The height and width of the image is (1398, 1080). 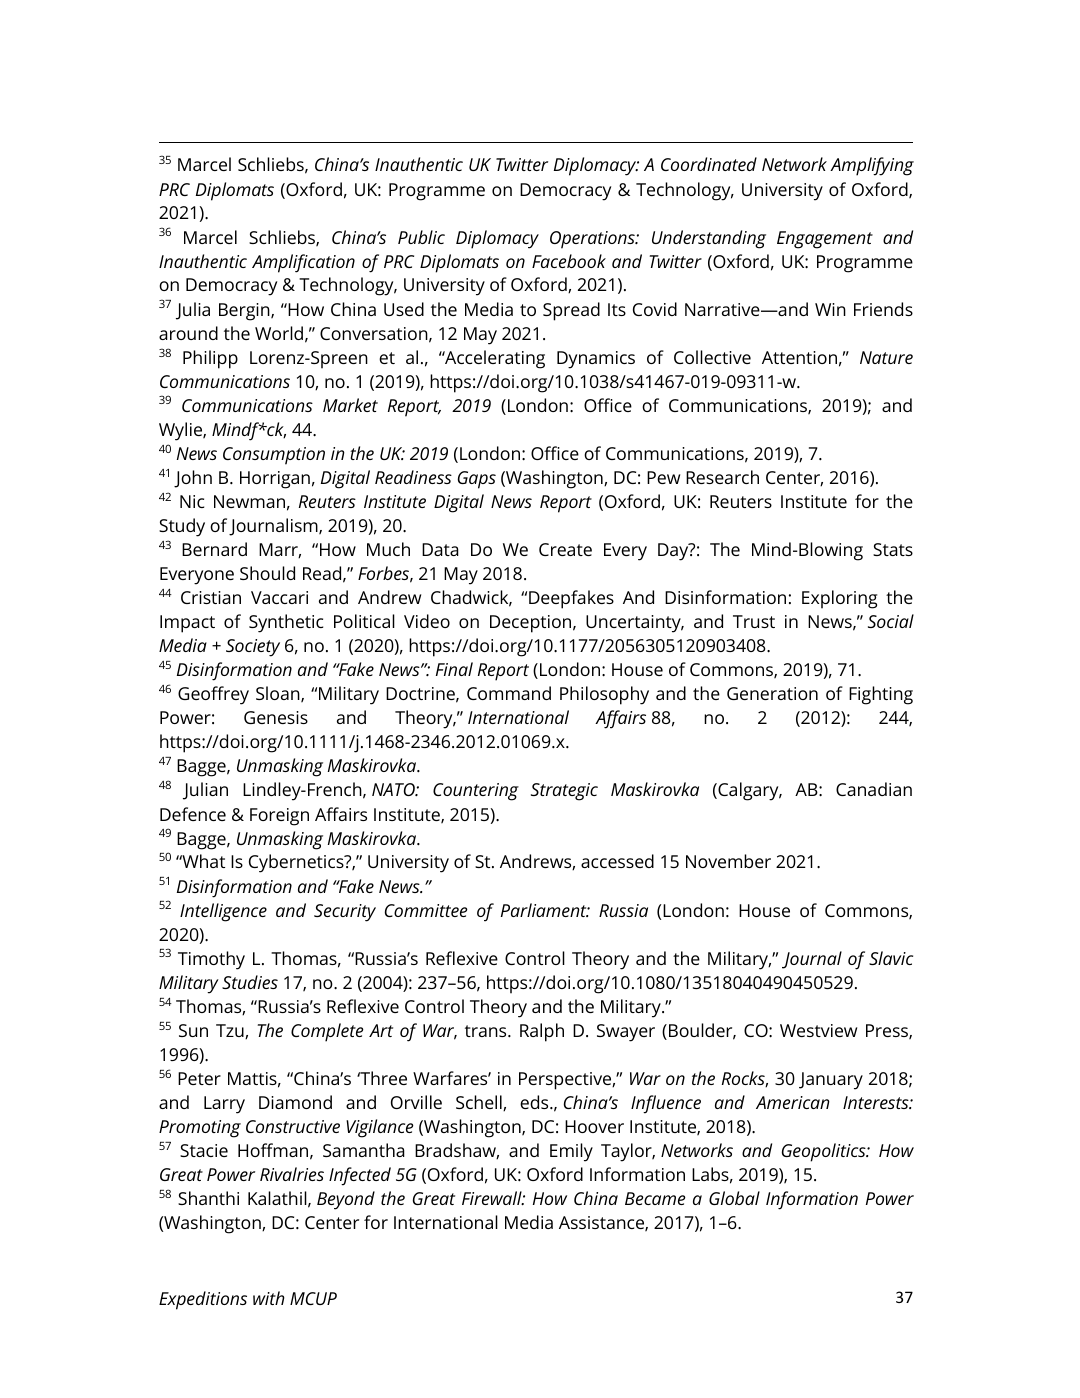 I want to click on Exploring, so click(x=839, y=599).
